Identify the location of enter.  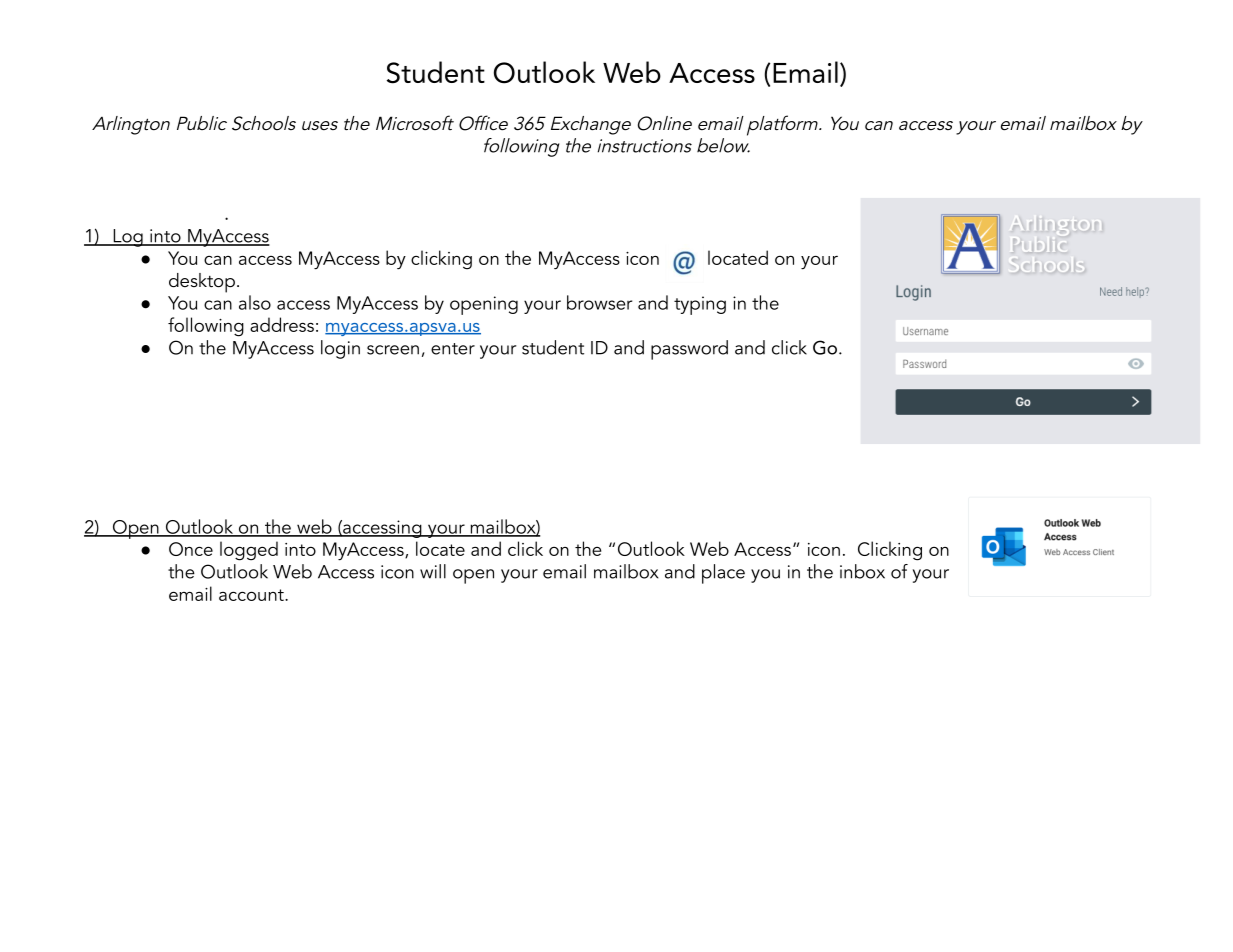
(453, 349).
